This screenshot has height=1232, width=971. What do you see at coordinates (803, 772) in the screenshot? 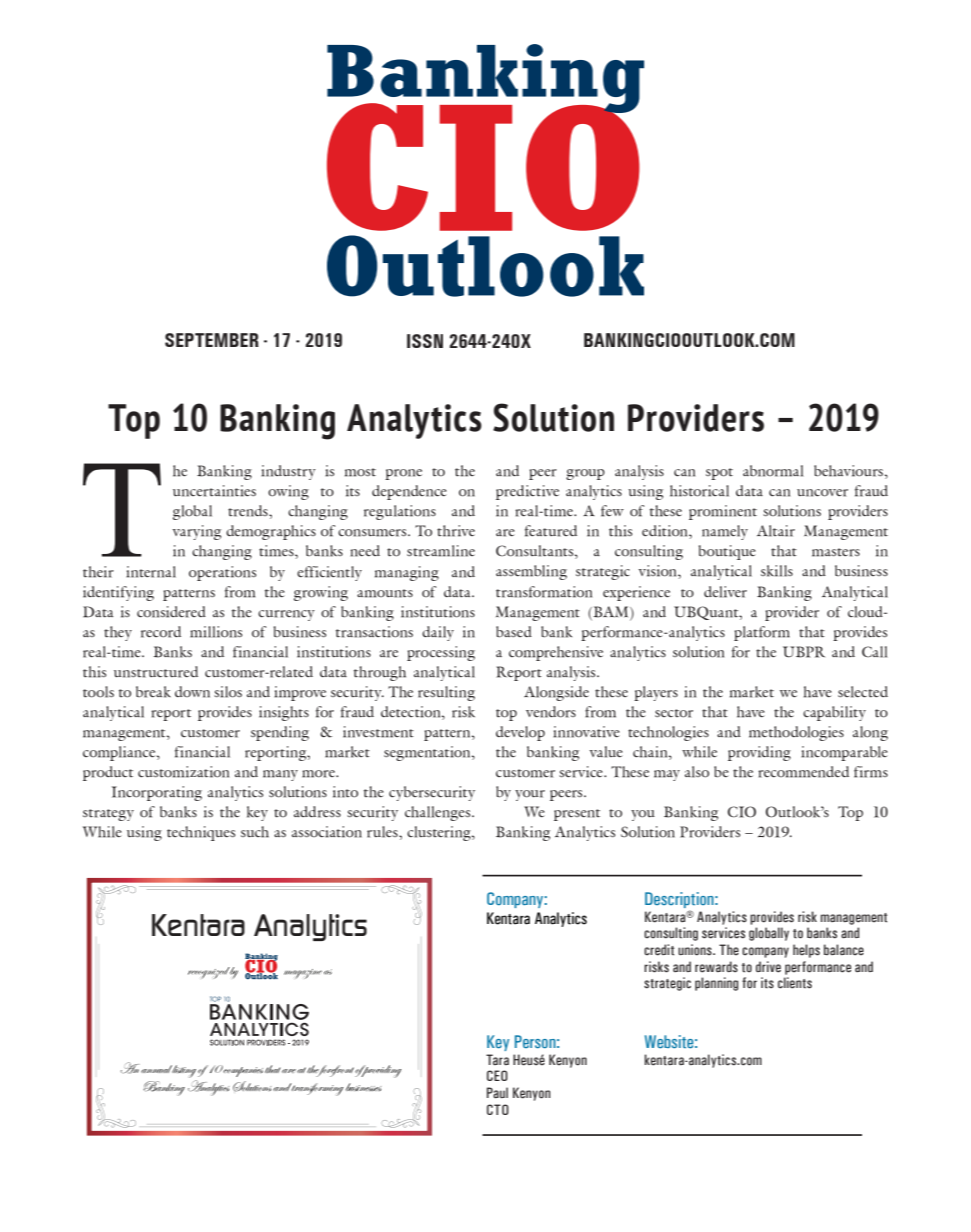
I see `recommended` at bounding box center [803, 772].
